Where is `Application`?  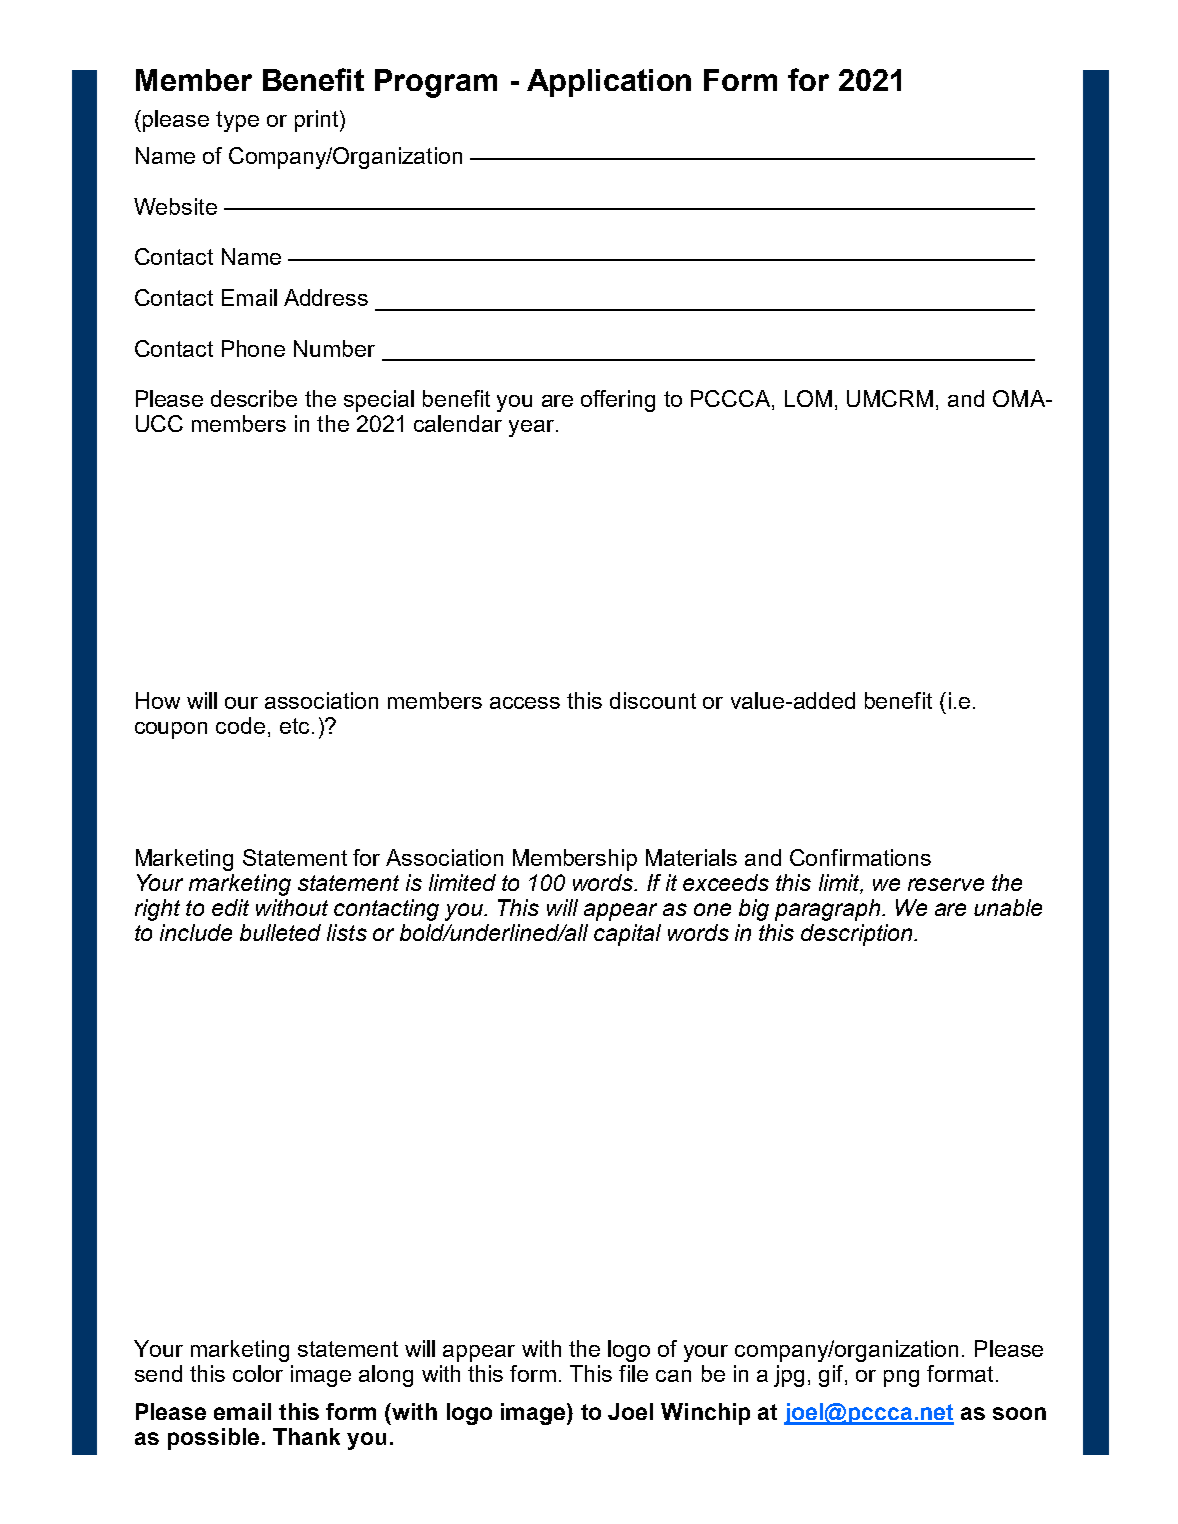
Application is located at coordinates (609, 83).
